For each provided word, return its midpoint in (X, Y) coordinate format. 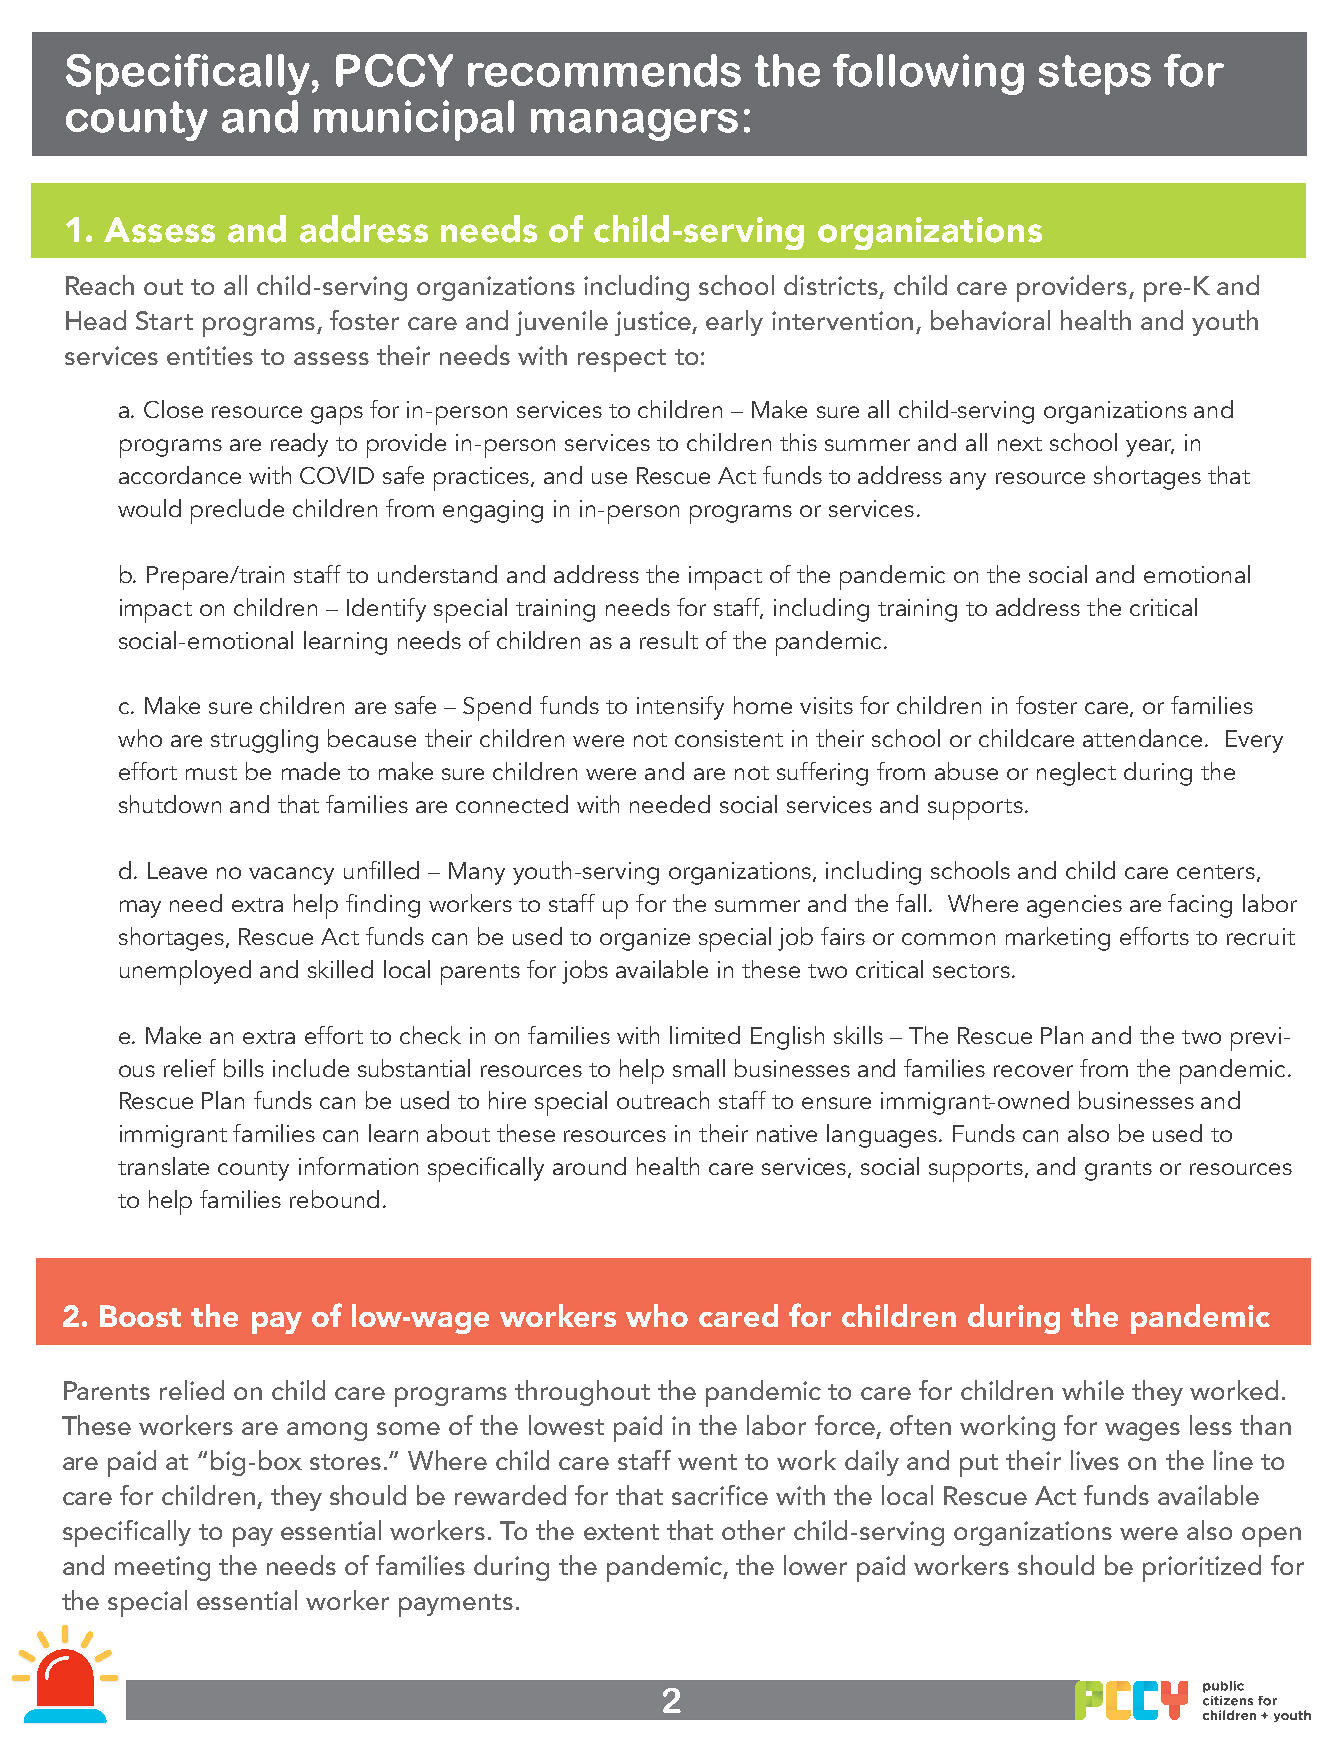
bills (244, 1068)
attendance (1144, 738)
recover (1033, 1071)
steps (1095, 75)
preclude (237, 511)
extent (621, 1532)
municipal (414, 120)
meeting (162, 1568)
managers (634, 125)
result (669, 640)
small (699, 1068)
